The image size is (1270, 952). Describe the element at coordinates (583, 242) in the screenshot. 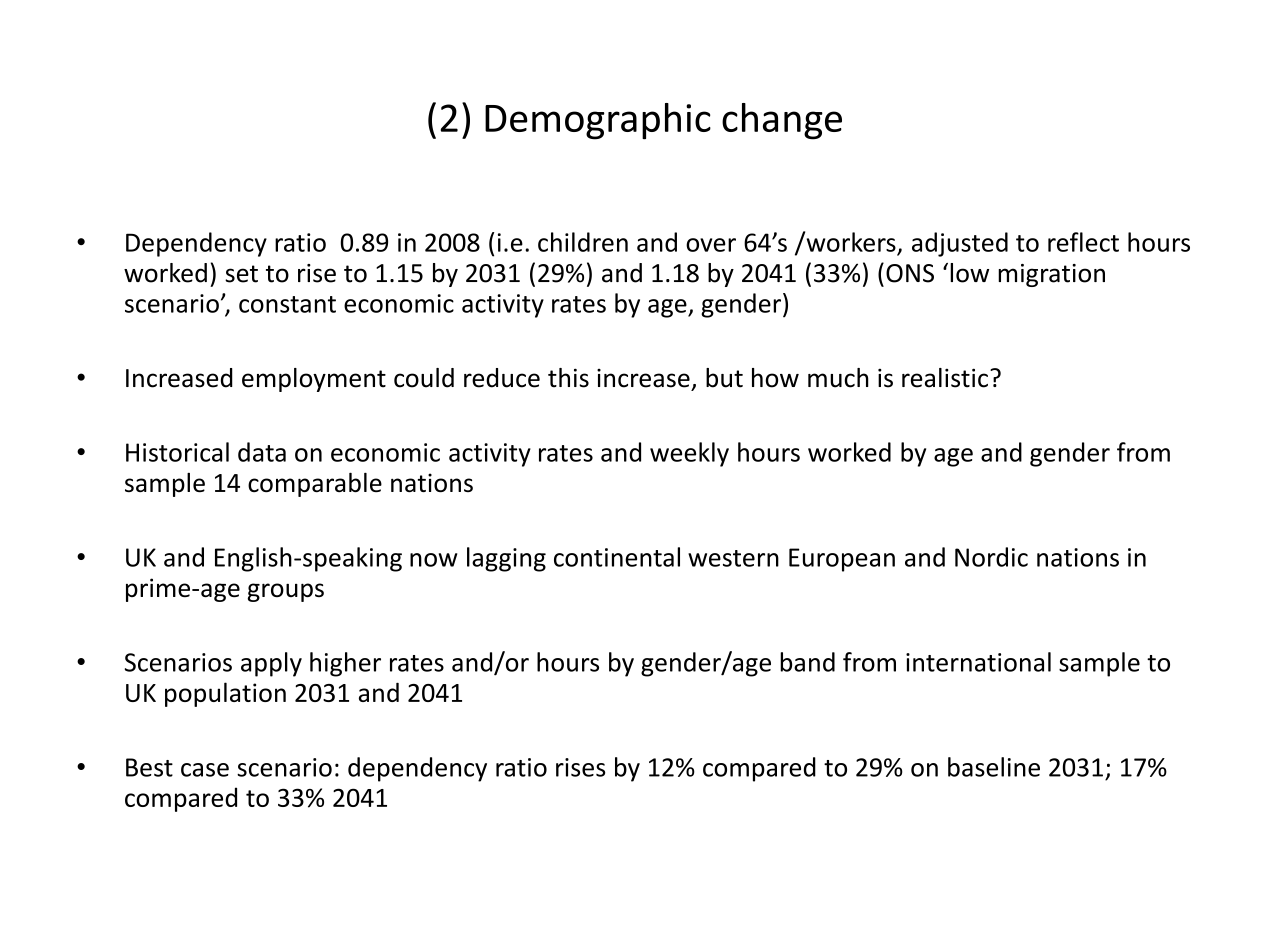

I see `children` at that location.
